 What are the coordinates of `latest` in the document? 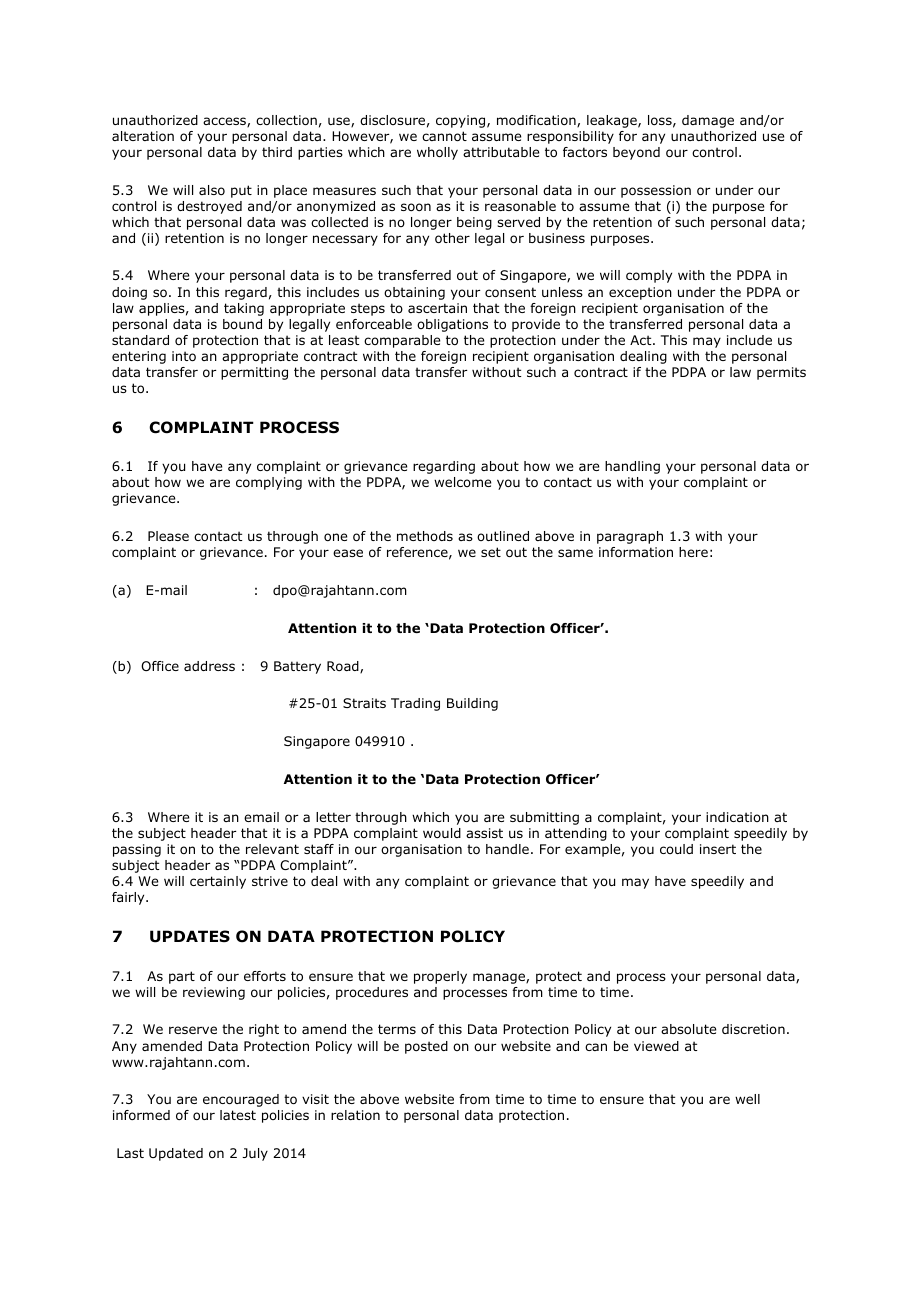 It's located at (238, 1115).
